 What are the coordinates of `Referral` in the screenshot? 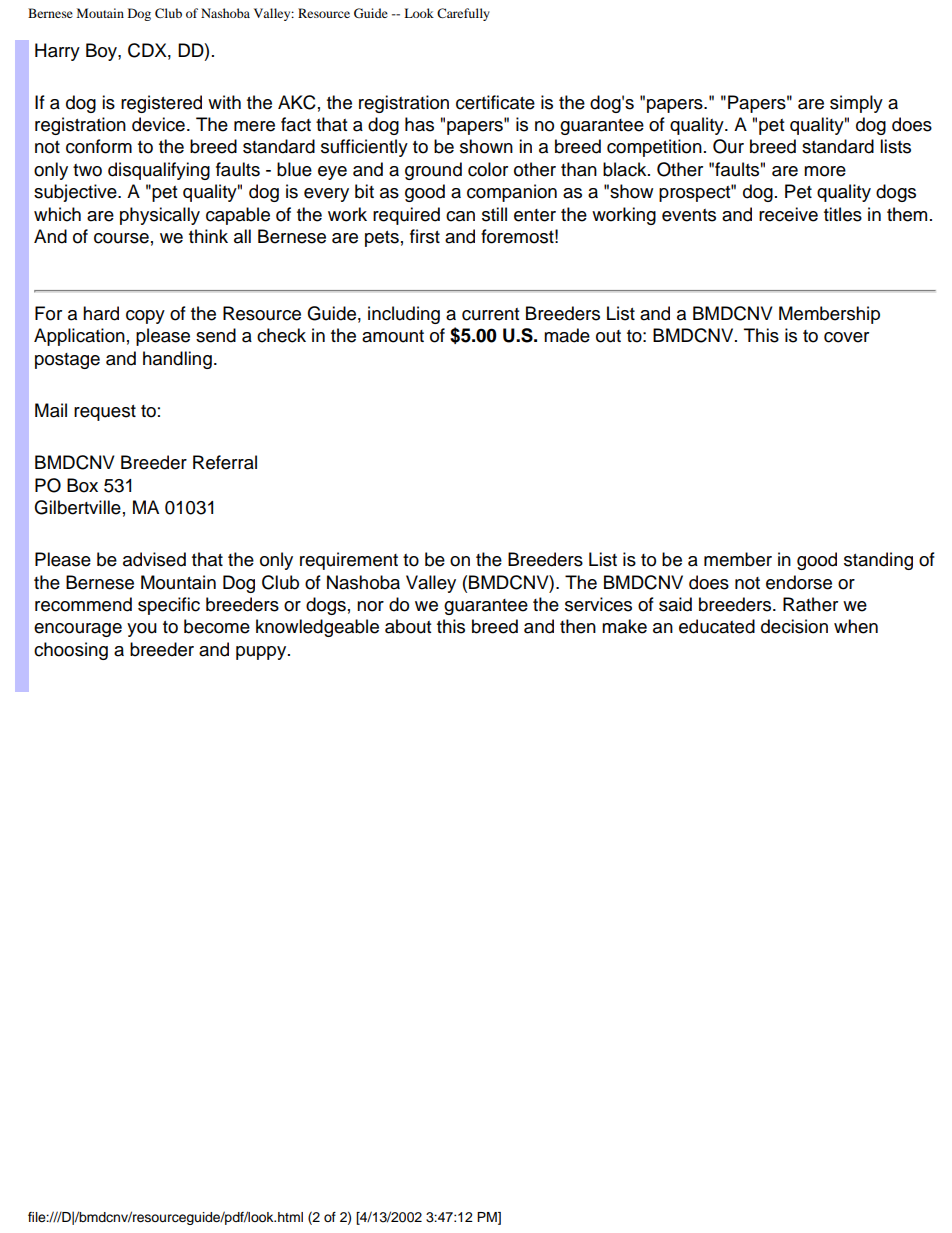 It's located at (225, 462).
